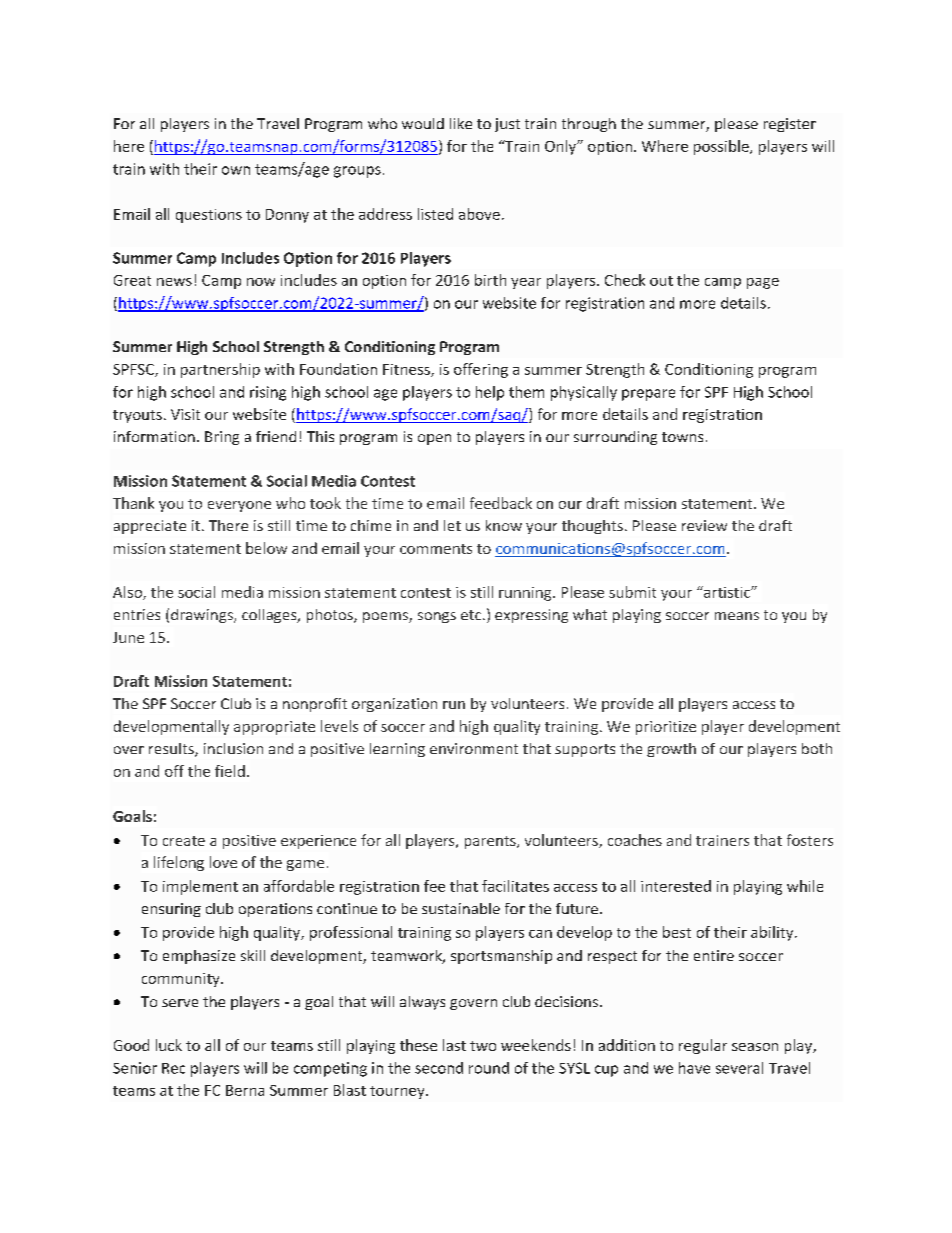  I want to click on two, so click(483, 1046).
